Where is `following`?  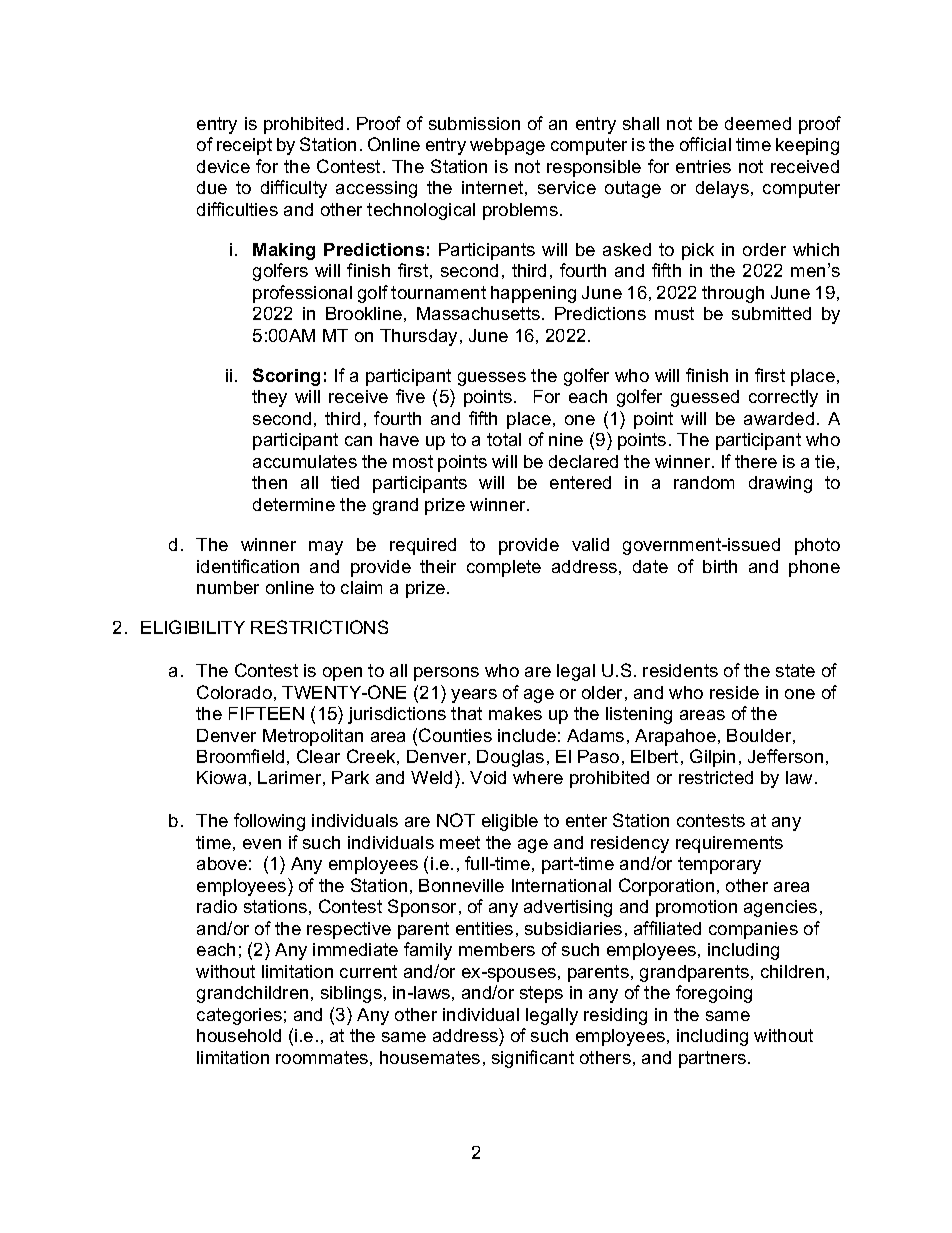 following is located at coordinates (269, 822).
